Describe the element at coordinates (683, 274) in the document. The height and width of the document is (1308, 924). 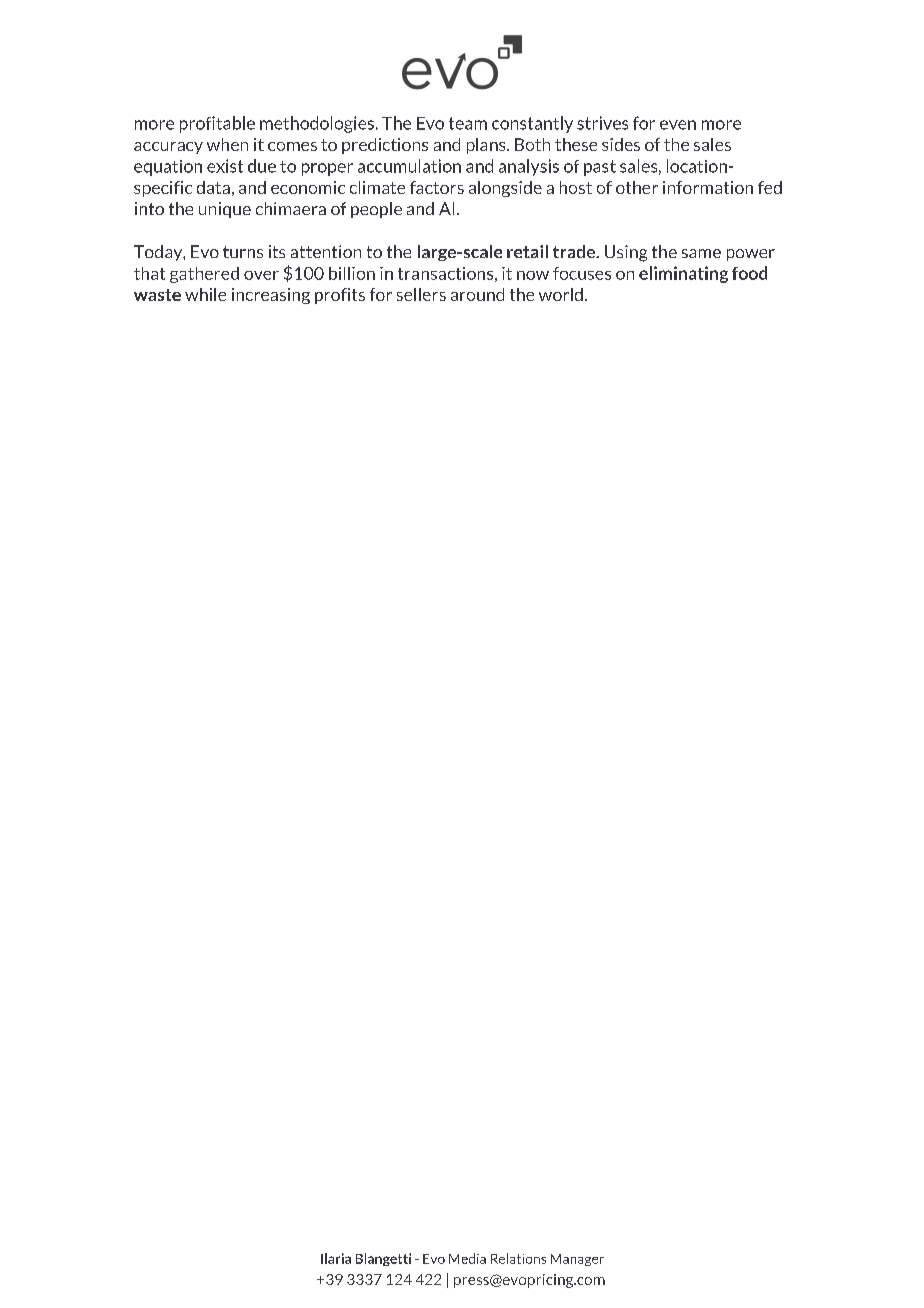
I see `eliminating` at that location.
